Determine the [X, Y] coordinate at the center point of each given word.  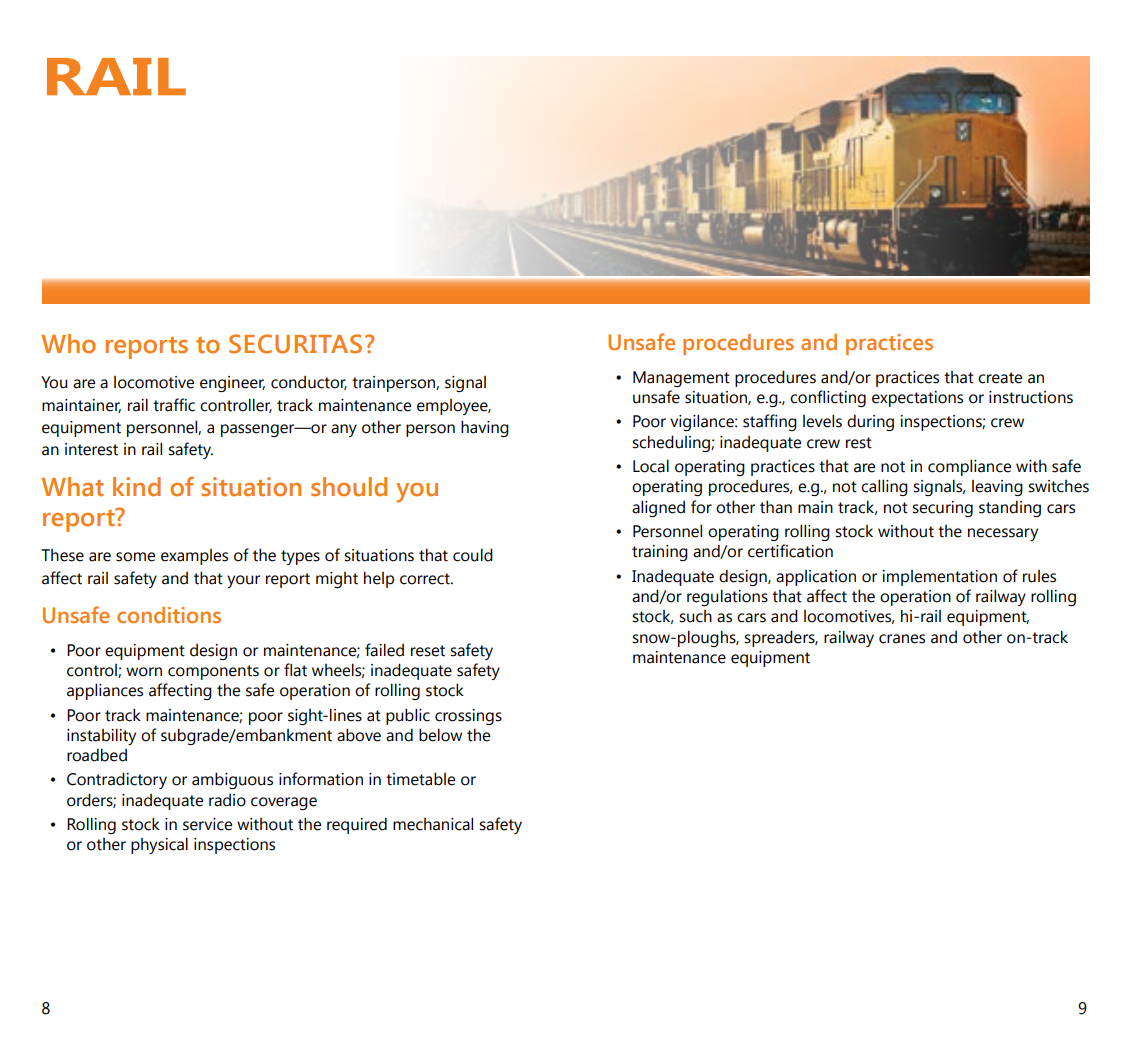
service [207, 824]
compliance [969, 467]
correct [426, 579]
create [1000, 378]
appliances [105, 691]
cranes [902, 639]
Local [651, 466]
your [243, 581]
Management [681, 379]
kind [137, 487]
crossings [468, 717]
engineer [232, 384]
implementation [939, 578]
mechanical [433, 824]
